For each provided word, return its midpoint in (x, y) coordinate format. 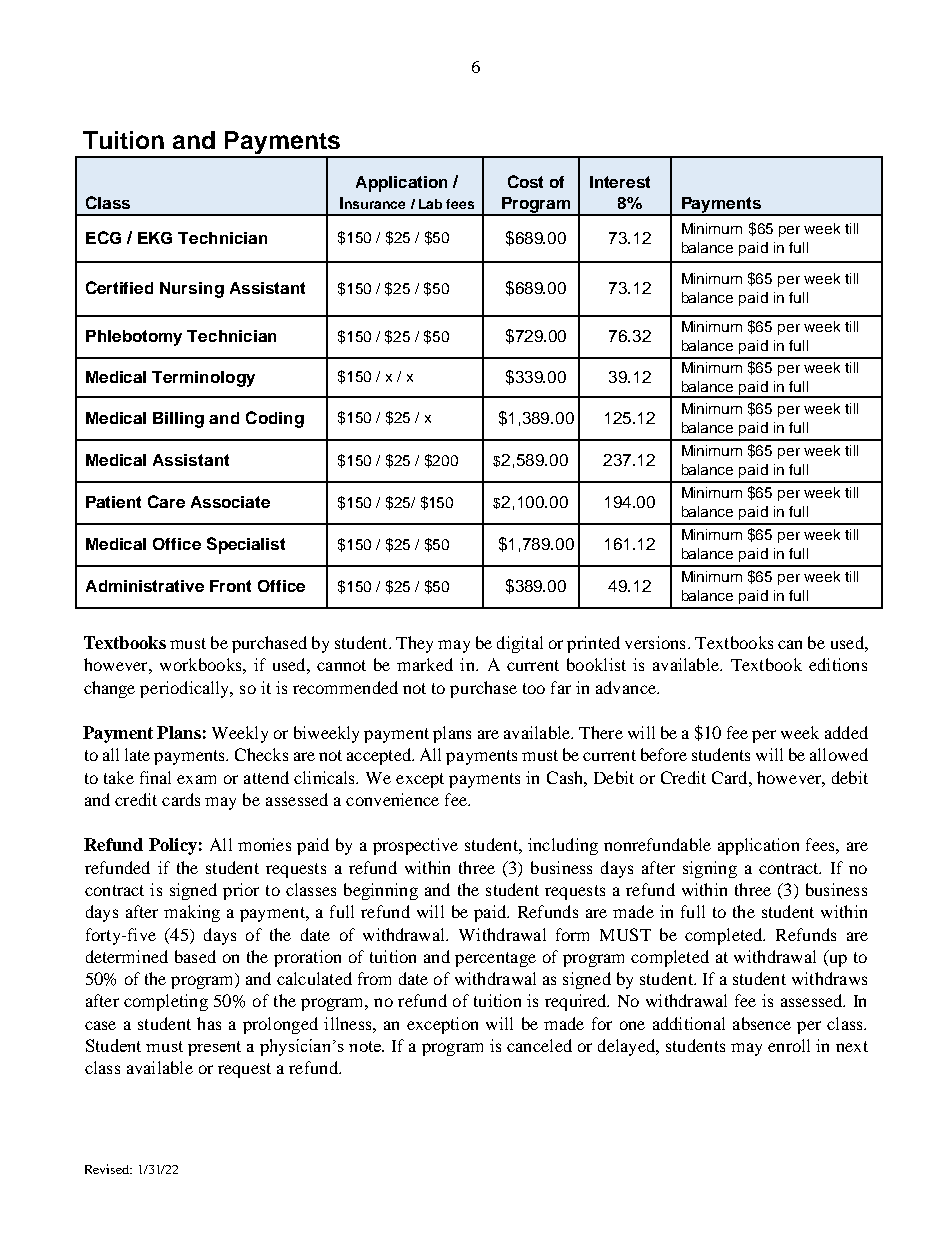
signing (710, 869)
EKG (155, 238)
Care (166, 501)
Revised (108, 1169)
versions (655, 642)
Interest (620, 182)
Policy (173, 846)
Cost (525, 181)
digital (520, 644)
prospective (415, 846)
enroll (789, 1045)
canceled (539, 1045)
